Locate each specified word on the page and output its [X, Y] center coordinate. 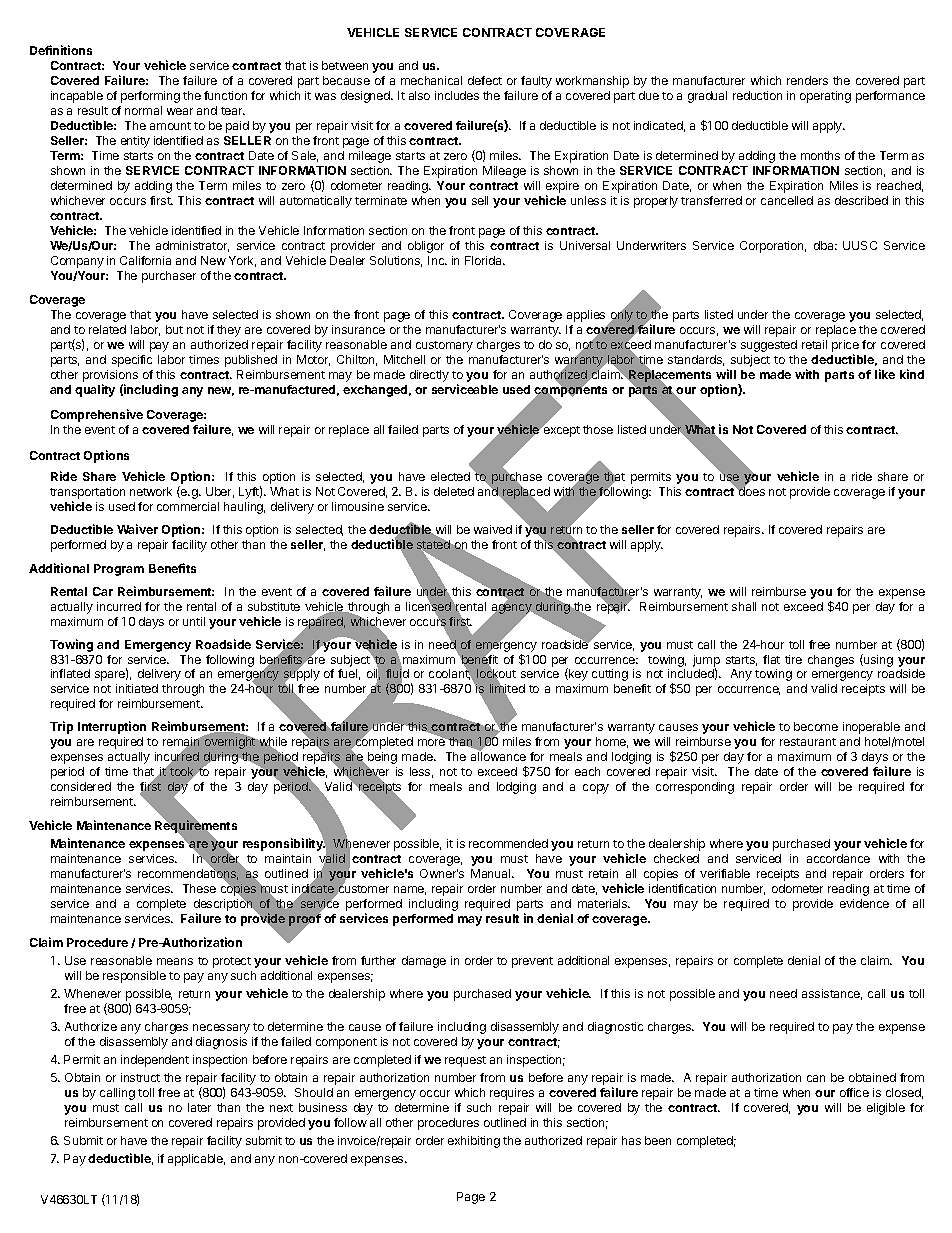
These [199, 888]
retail [814, 344]
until [194, 621]
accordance [838, 858]
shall [744, 606]
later [199, 1107]
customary [444, 346]
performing [150, 97]
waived [493, 529]
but [174, 329]
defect [485, 80]
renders [807, 80]
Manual [492, 873]
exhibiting [474, 1142]
